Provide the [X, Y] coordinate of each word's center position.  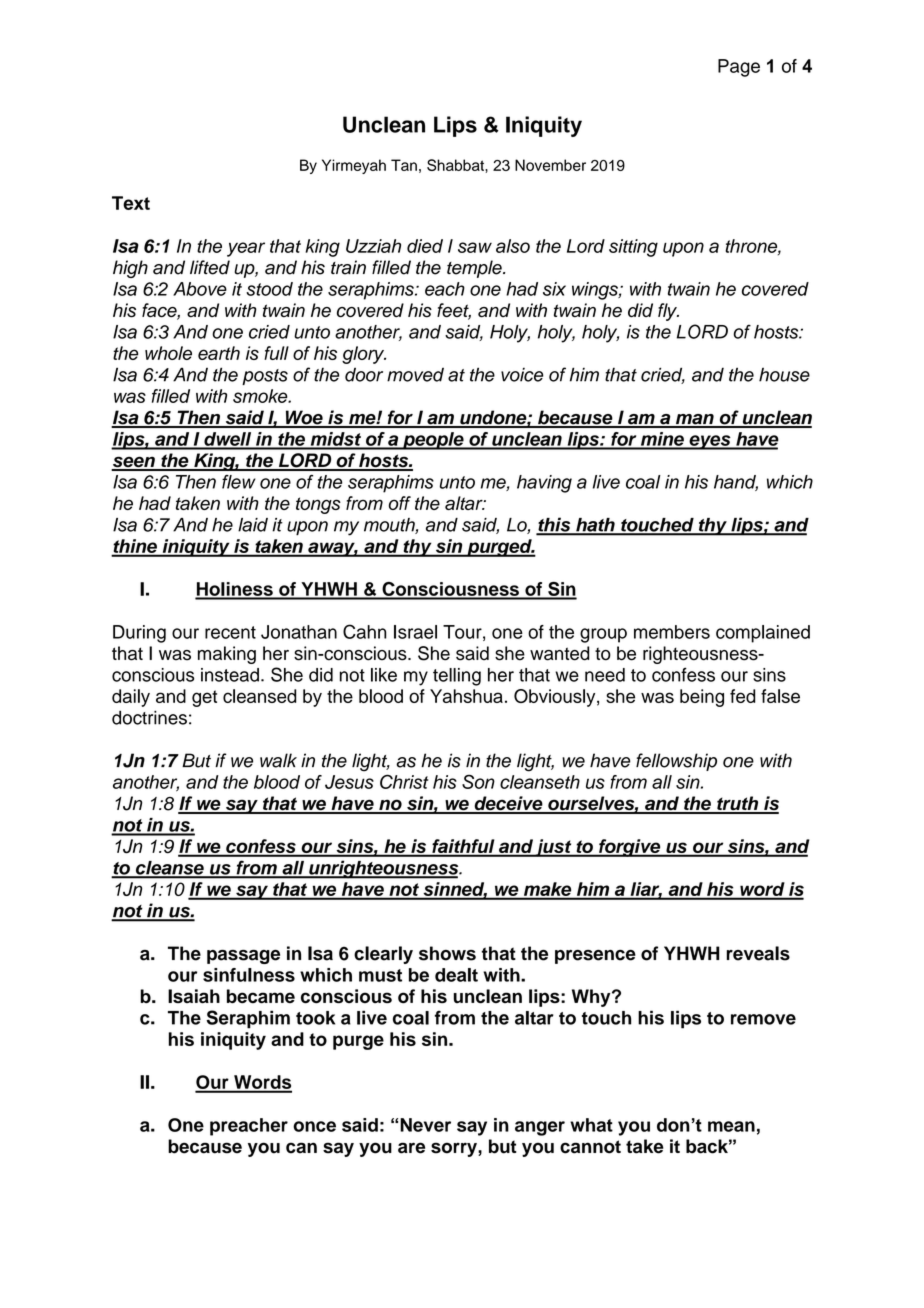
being [702, 698]
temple [475, 269]
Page [739, 68]
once [314, 1126]
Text [131, 203]
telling [457, 677]
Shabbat [456, 165]
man [694, 420]
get [204, 698]
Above [200, 289]
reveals [758, 953]
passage [243, 957]
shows [447, 953]
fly [668, 312]
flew [238, 482]
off [400, 503]
